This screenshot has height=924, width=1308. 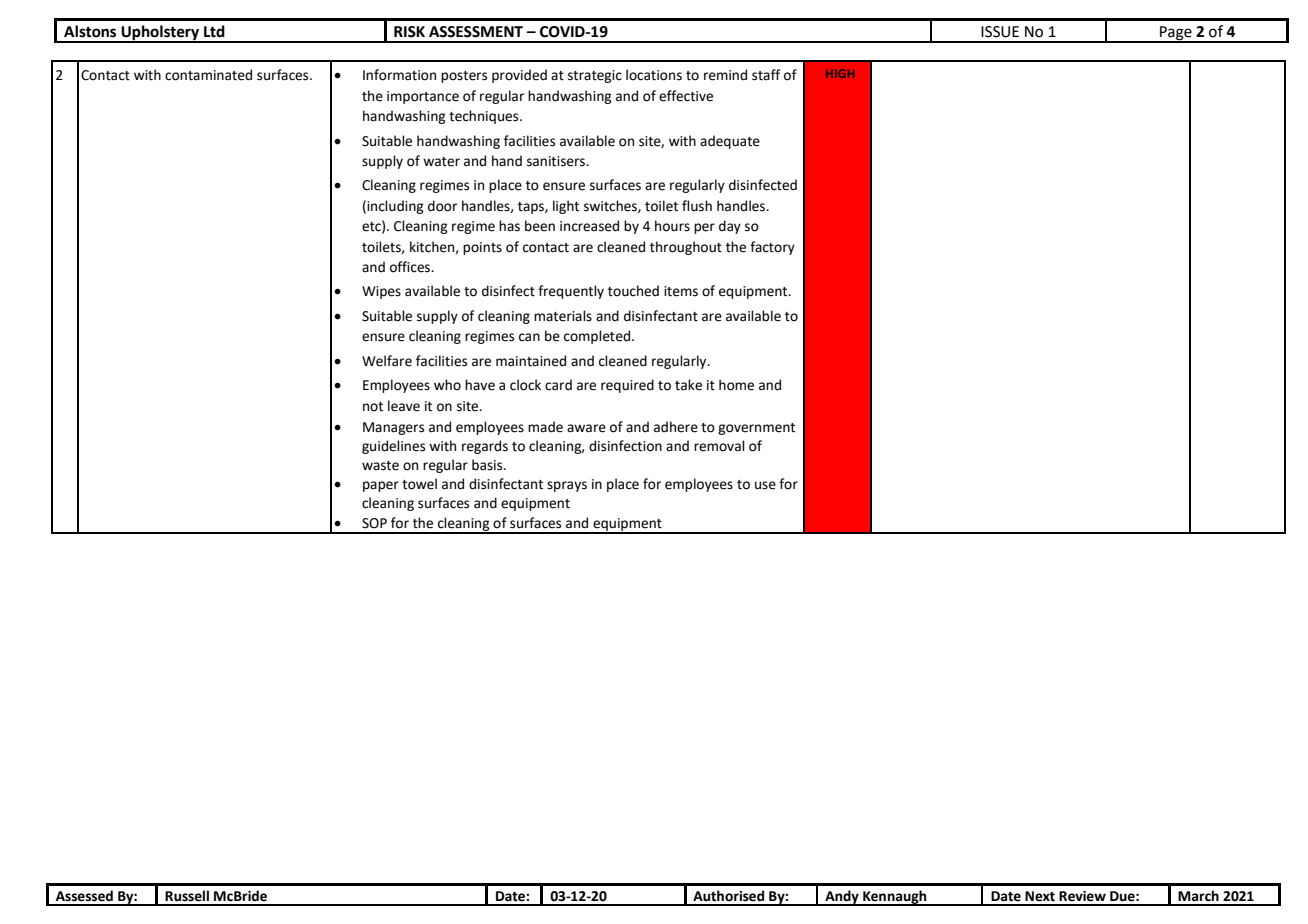 I want to click on locations, so click(x=654, y=75).
